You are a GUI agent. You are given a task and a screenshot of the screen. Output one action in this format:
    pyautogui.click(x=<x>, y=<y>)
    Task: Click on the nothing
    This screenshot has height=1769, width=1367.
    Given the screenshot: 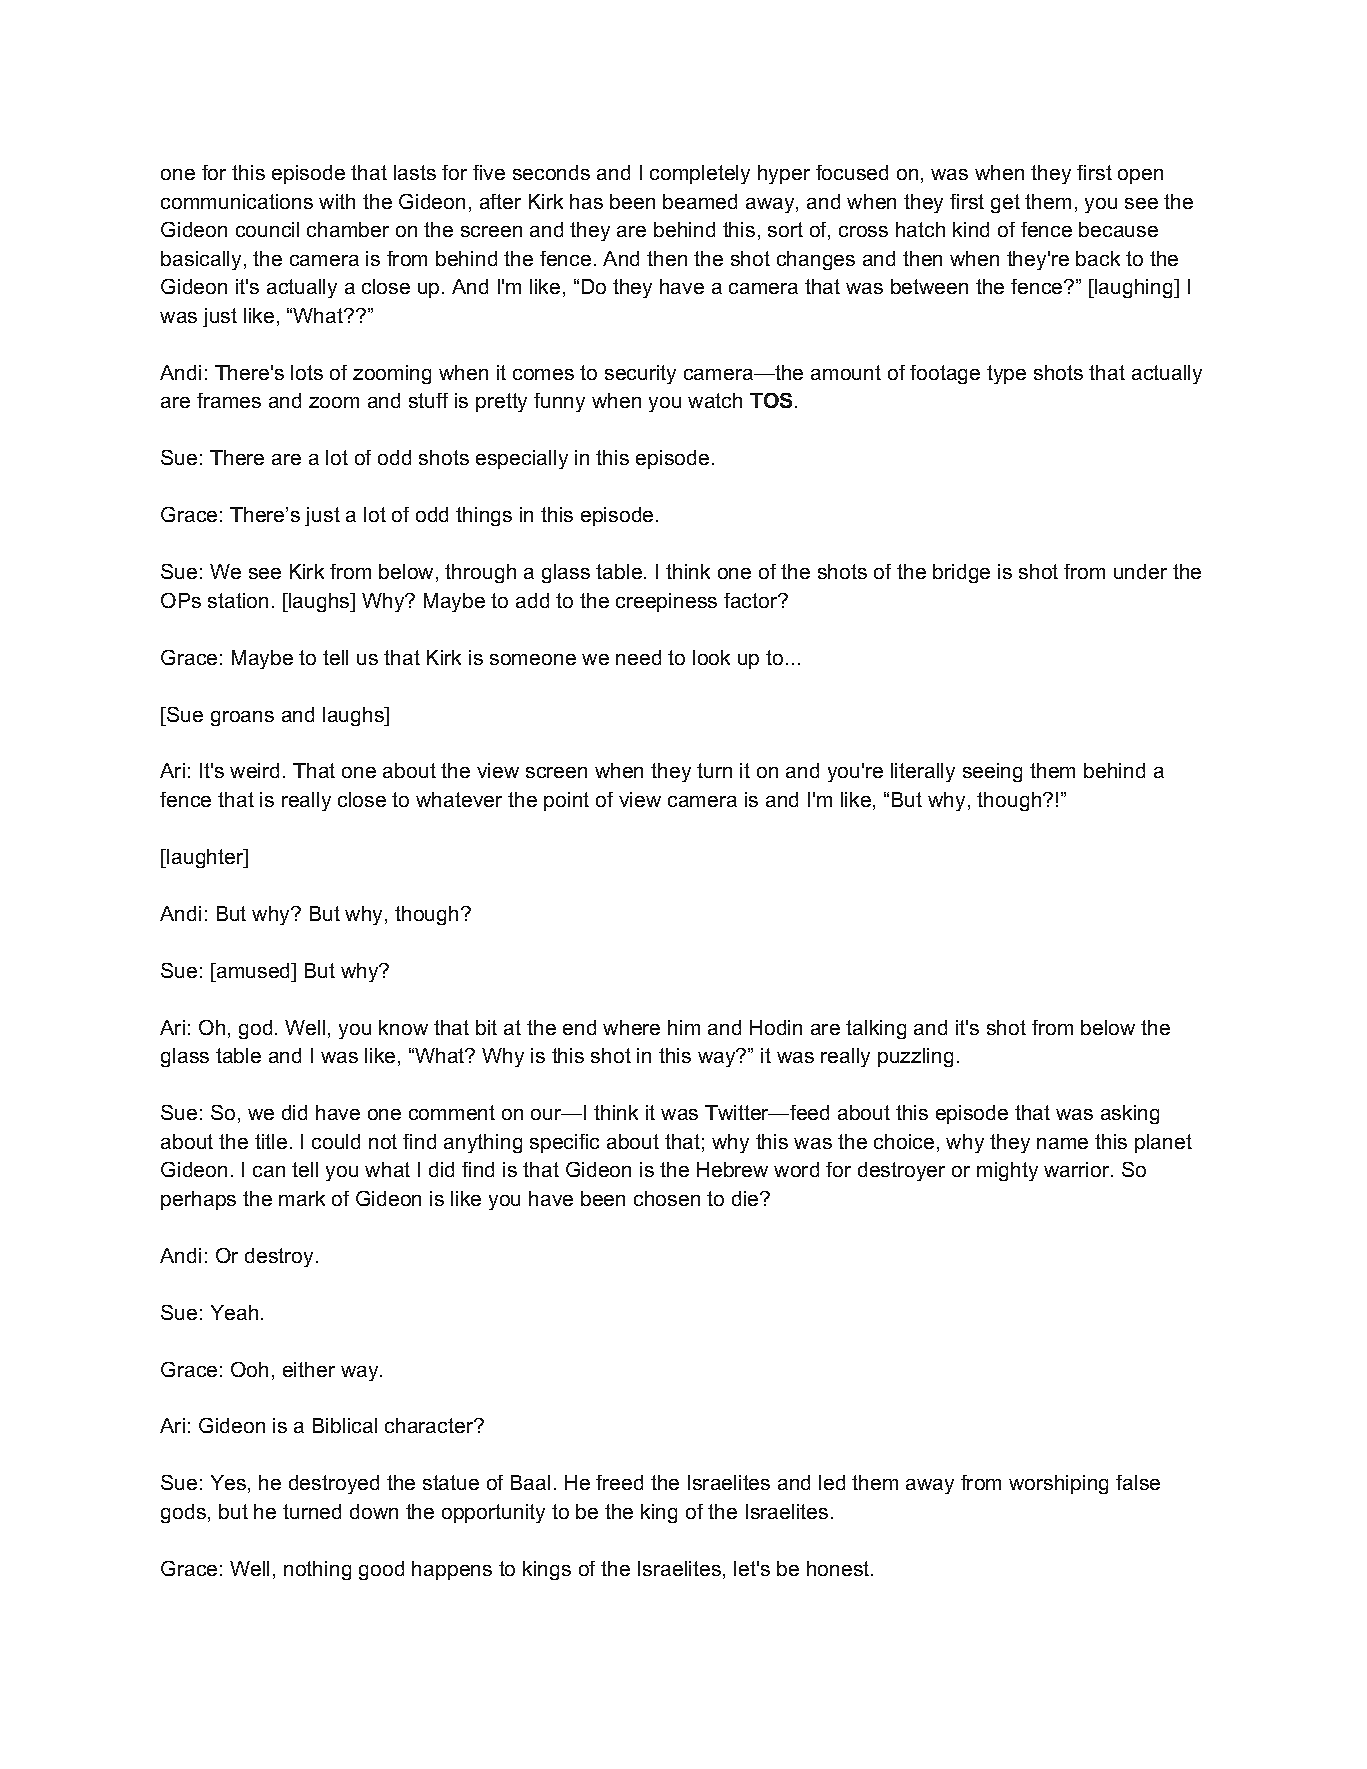 What is the action you would take?
    pyautogui.click(x=317, y=1570)
